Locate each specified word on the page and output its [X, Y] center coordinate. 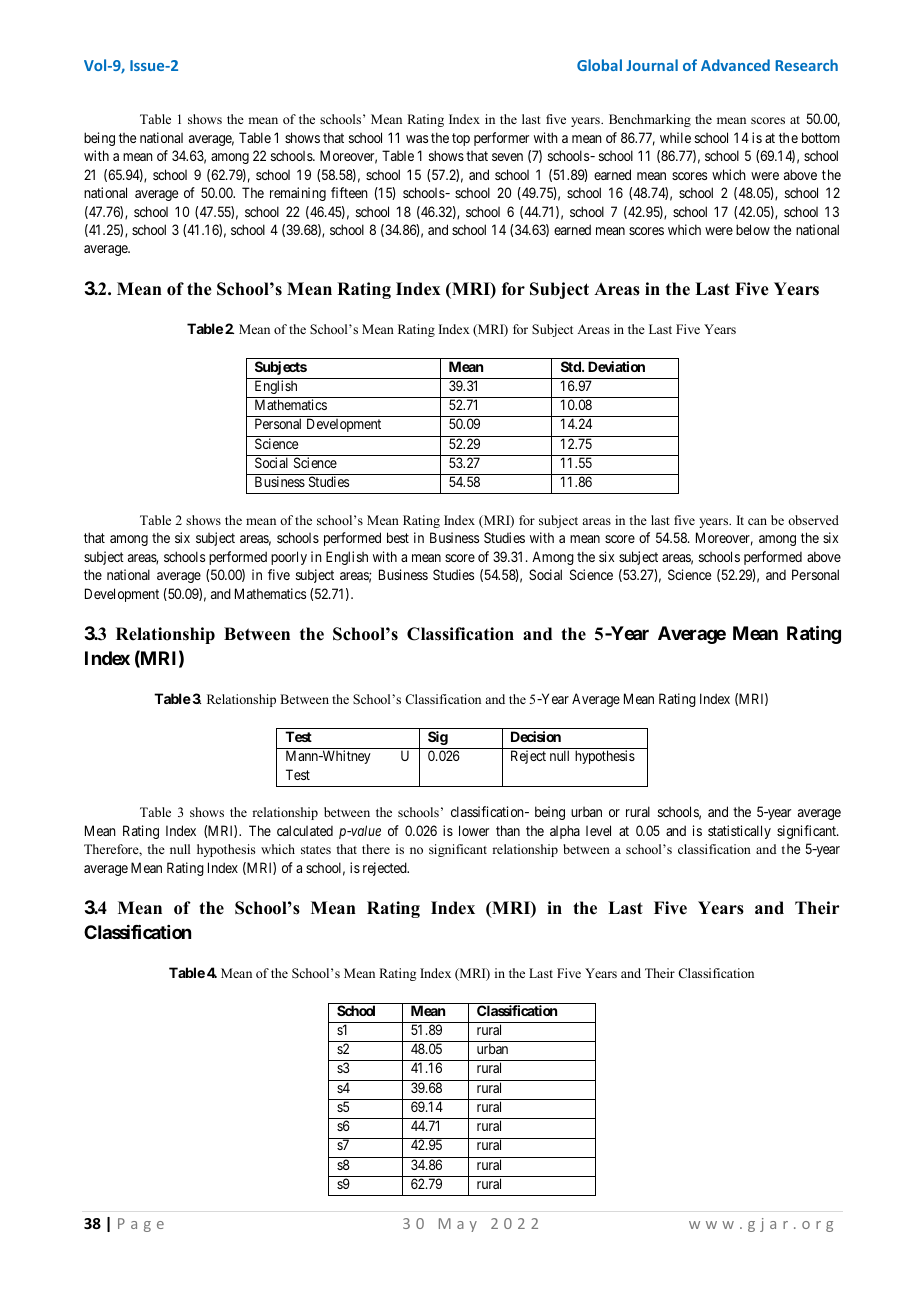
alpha [565, 832]
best [398, 537]
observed [813, 520]
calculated [305, 830]
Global [599, 65]
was [417, 139]
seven [507, 157]
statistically [739, 832]
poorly [289, 558]
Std [572, 366]
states [316, 850]
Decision [536, 736]
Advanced [735, 65]
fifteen [349, 192]
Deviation [616, 366]
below [753, 229]
